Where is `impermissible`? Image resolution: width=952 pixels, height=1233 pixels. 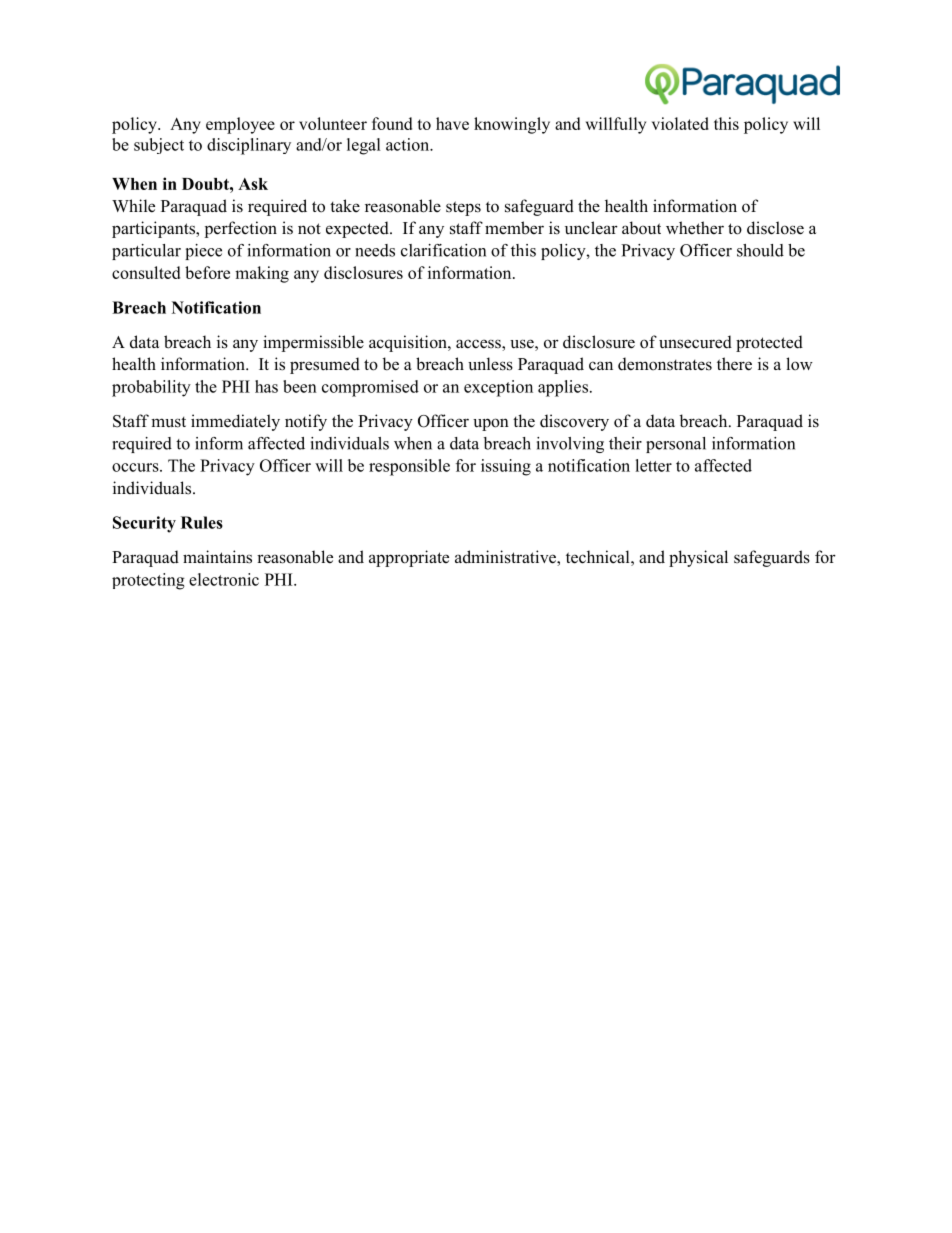 impermissible is located at coordinates (313, 343).
